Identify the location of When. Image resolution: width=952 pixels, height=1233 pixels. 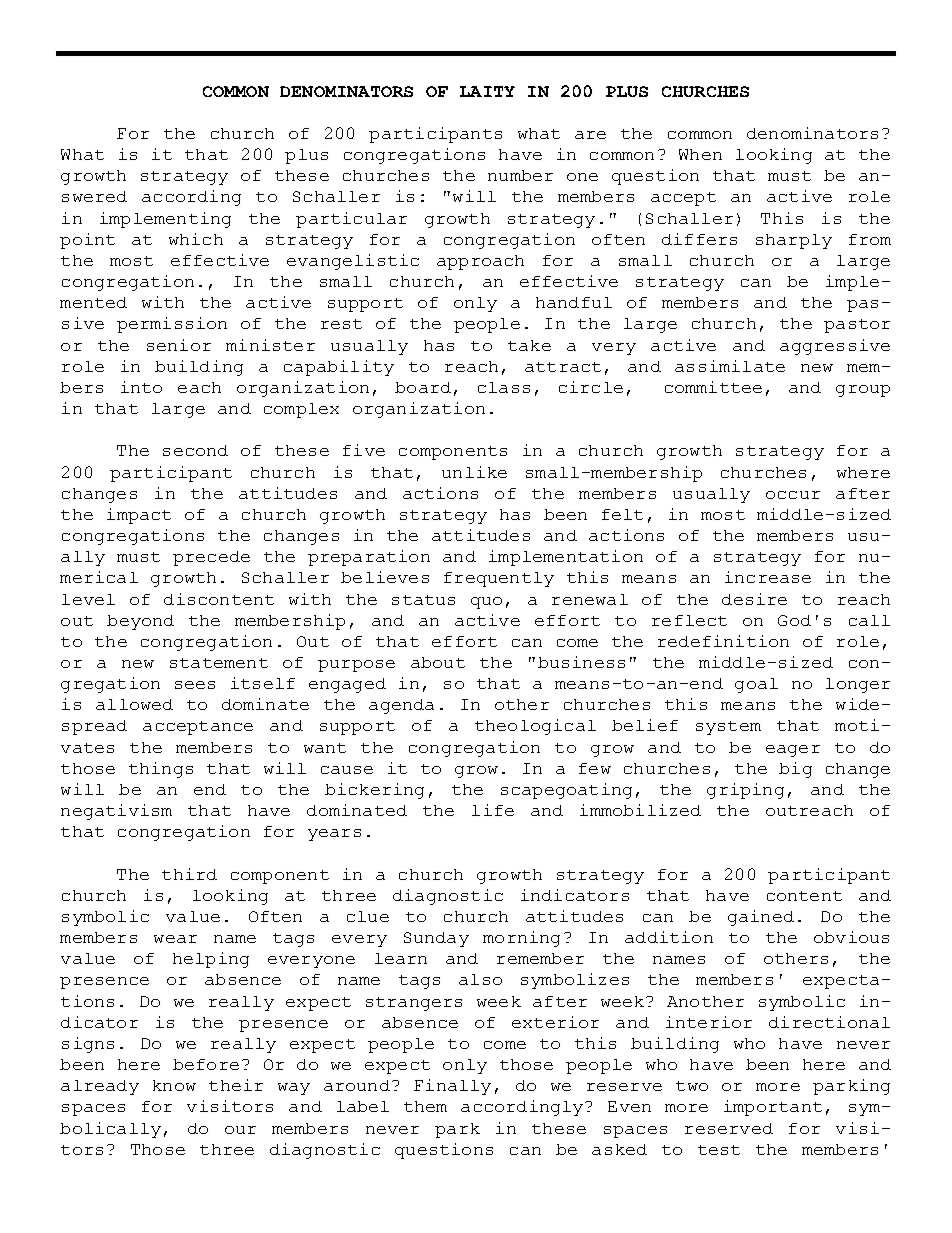
(700, 154).
